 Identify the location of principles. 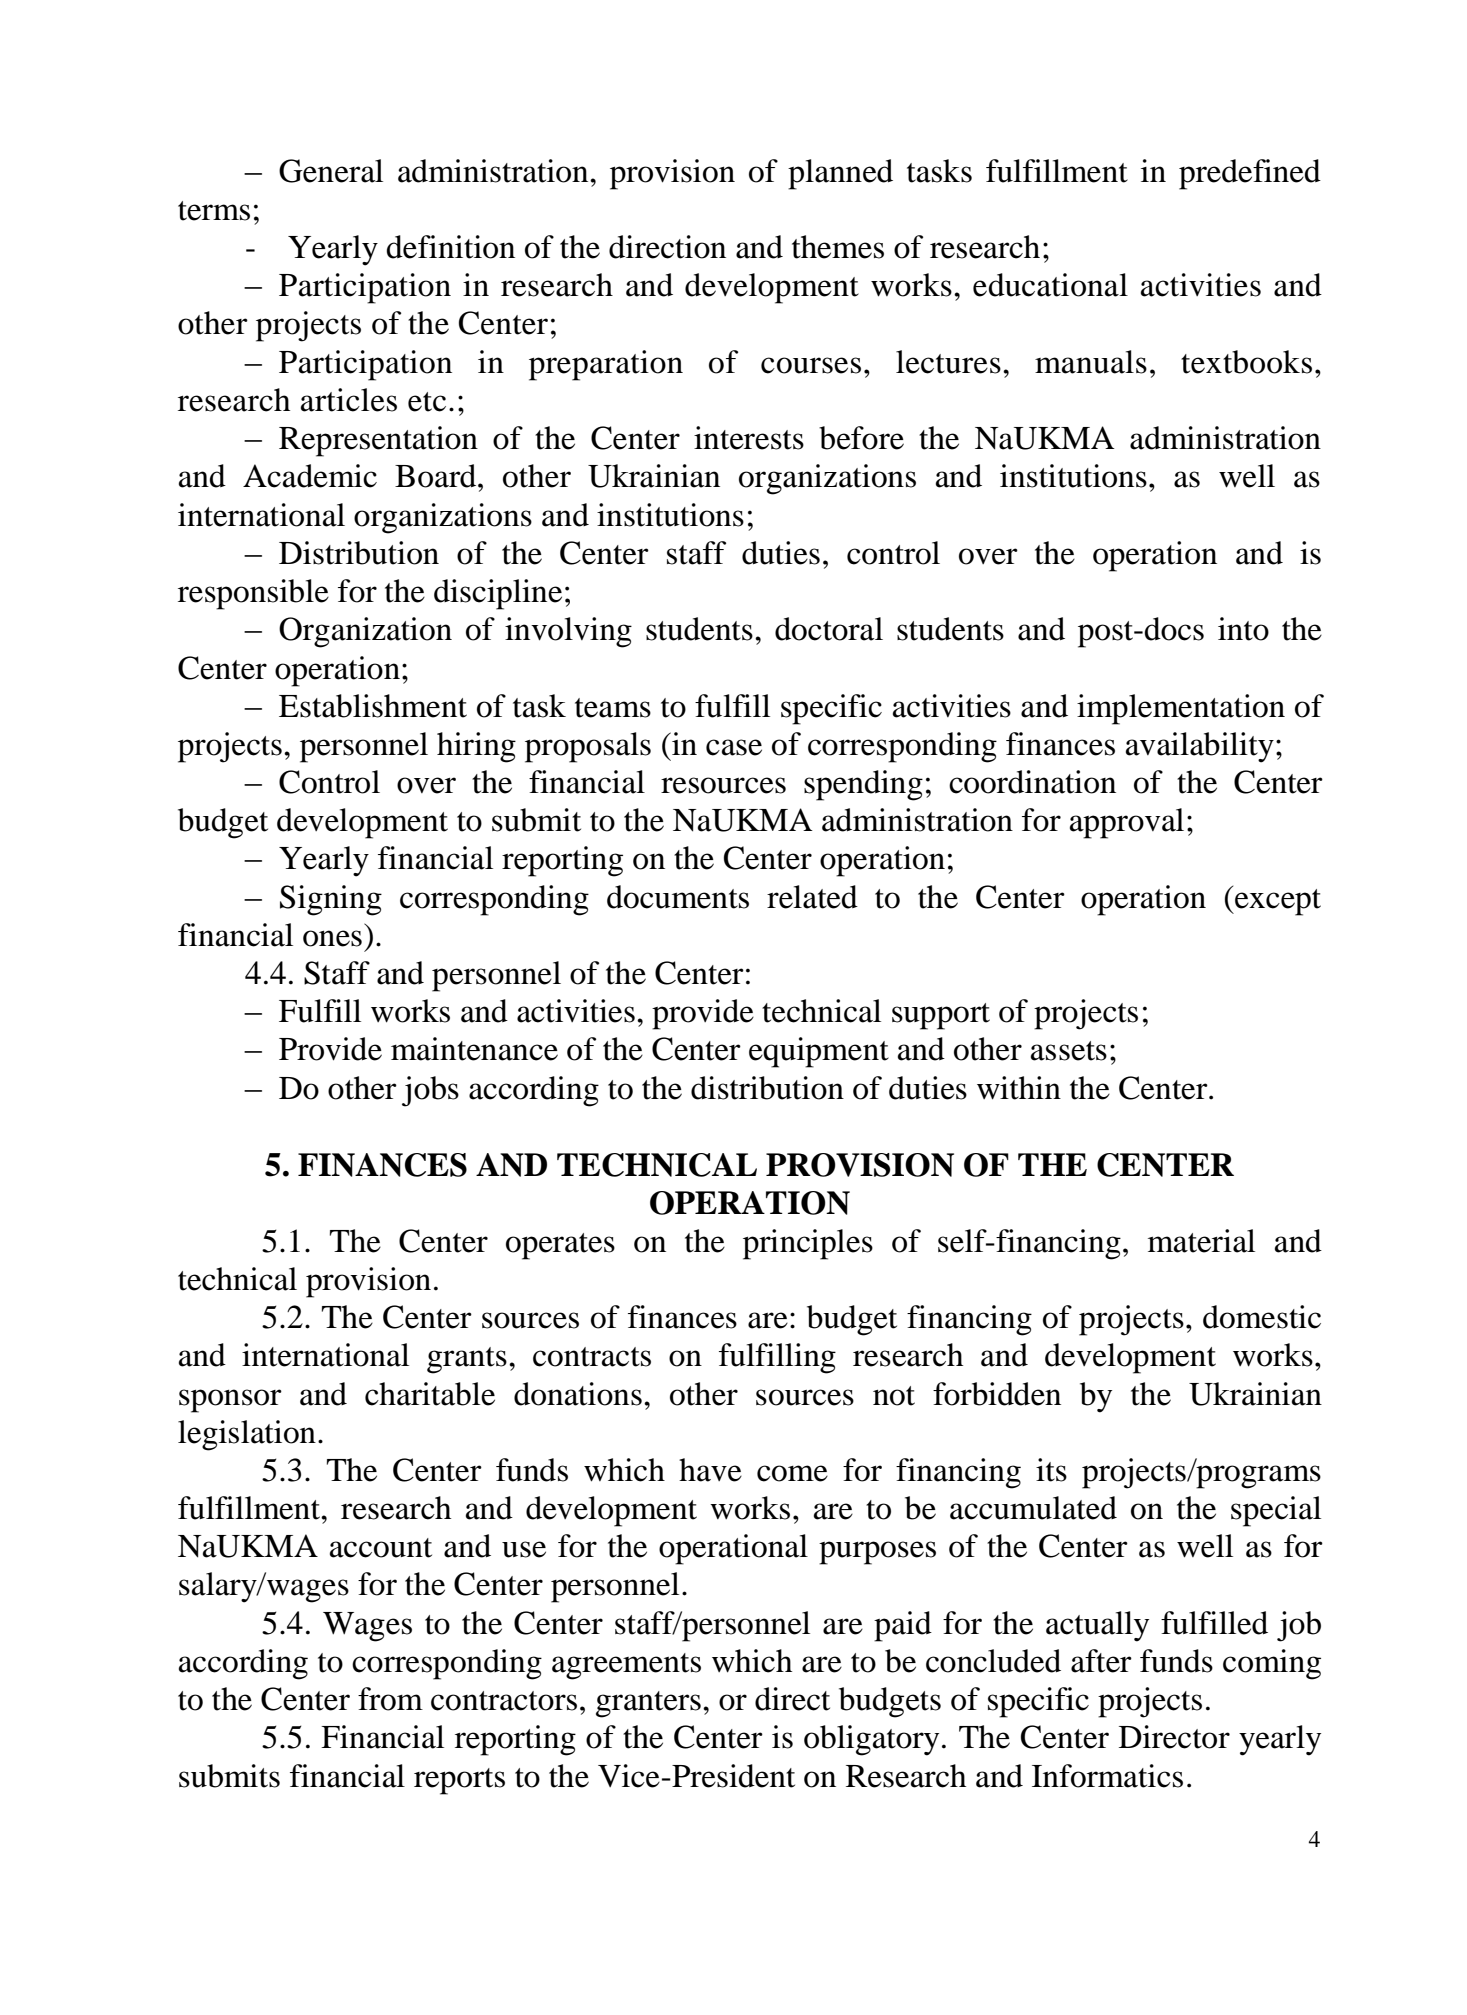
(808, 1244).
